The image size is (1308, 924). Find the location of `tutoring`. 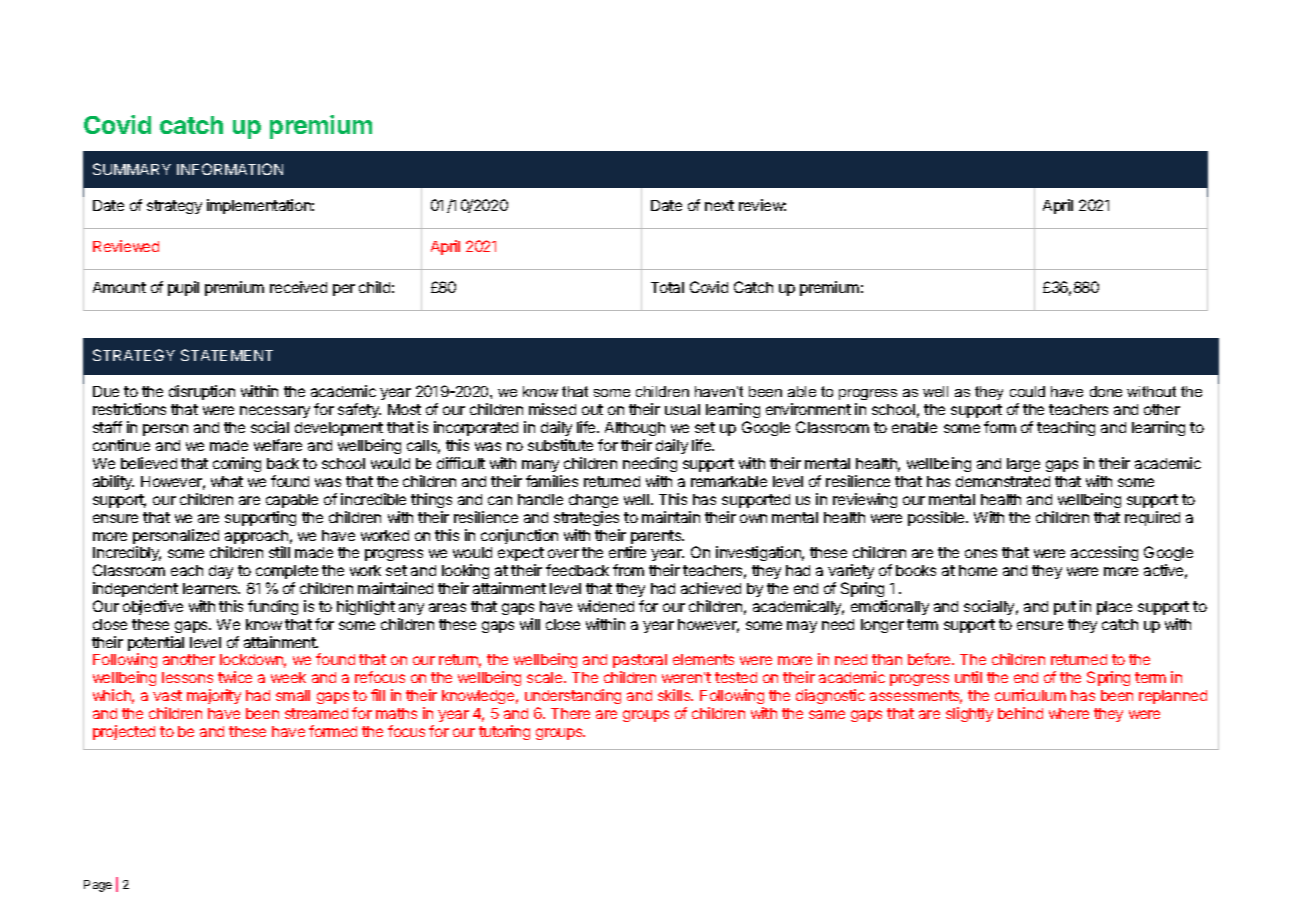

tutoring is located at coordinates (504, 732).
